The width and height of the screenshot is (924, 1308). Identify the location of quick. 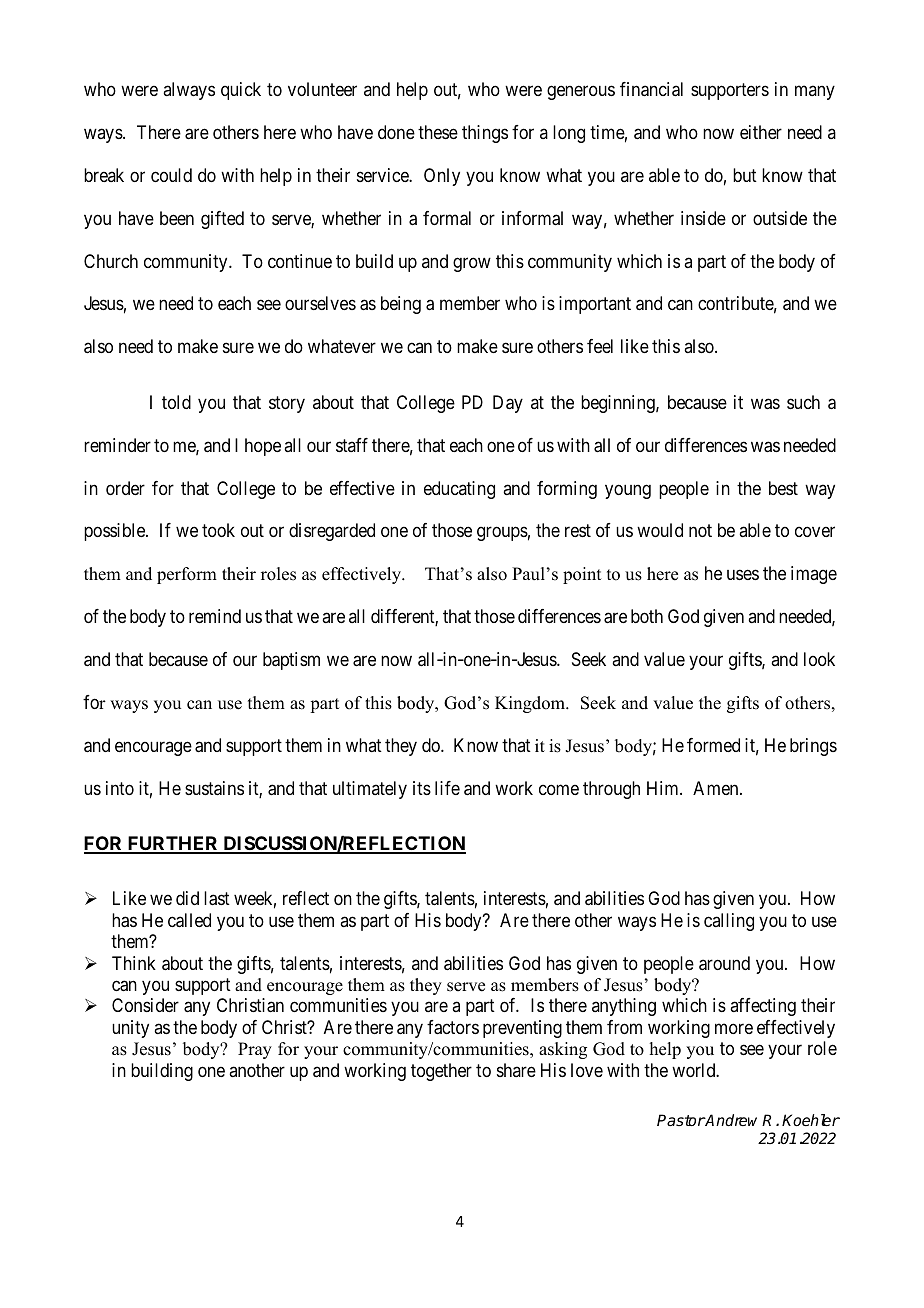
(241, 91).
